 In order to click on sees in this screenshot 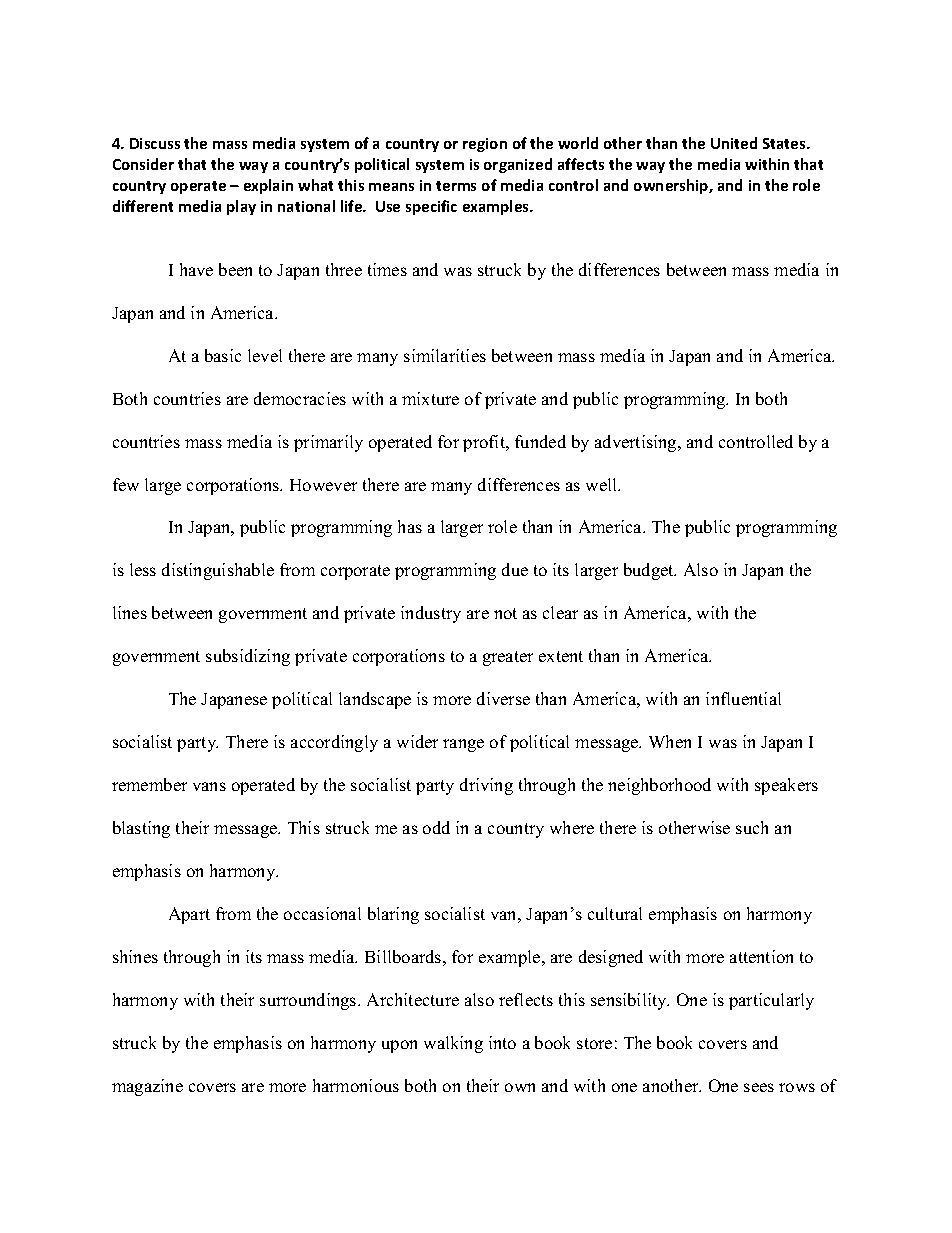, I will do `click(759, 1087)`.
